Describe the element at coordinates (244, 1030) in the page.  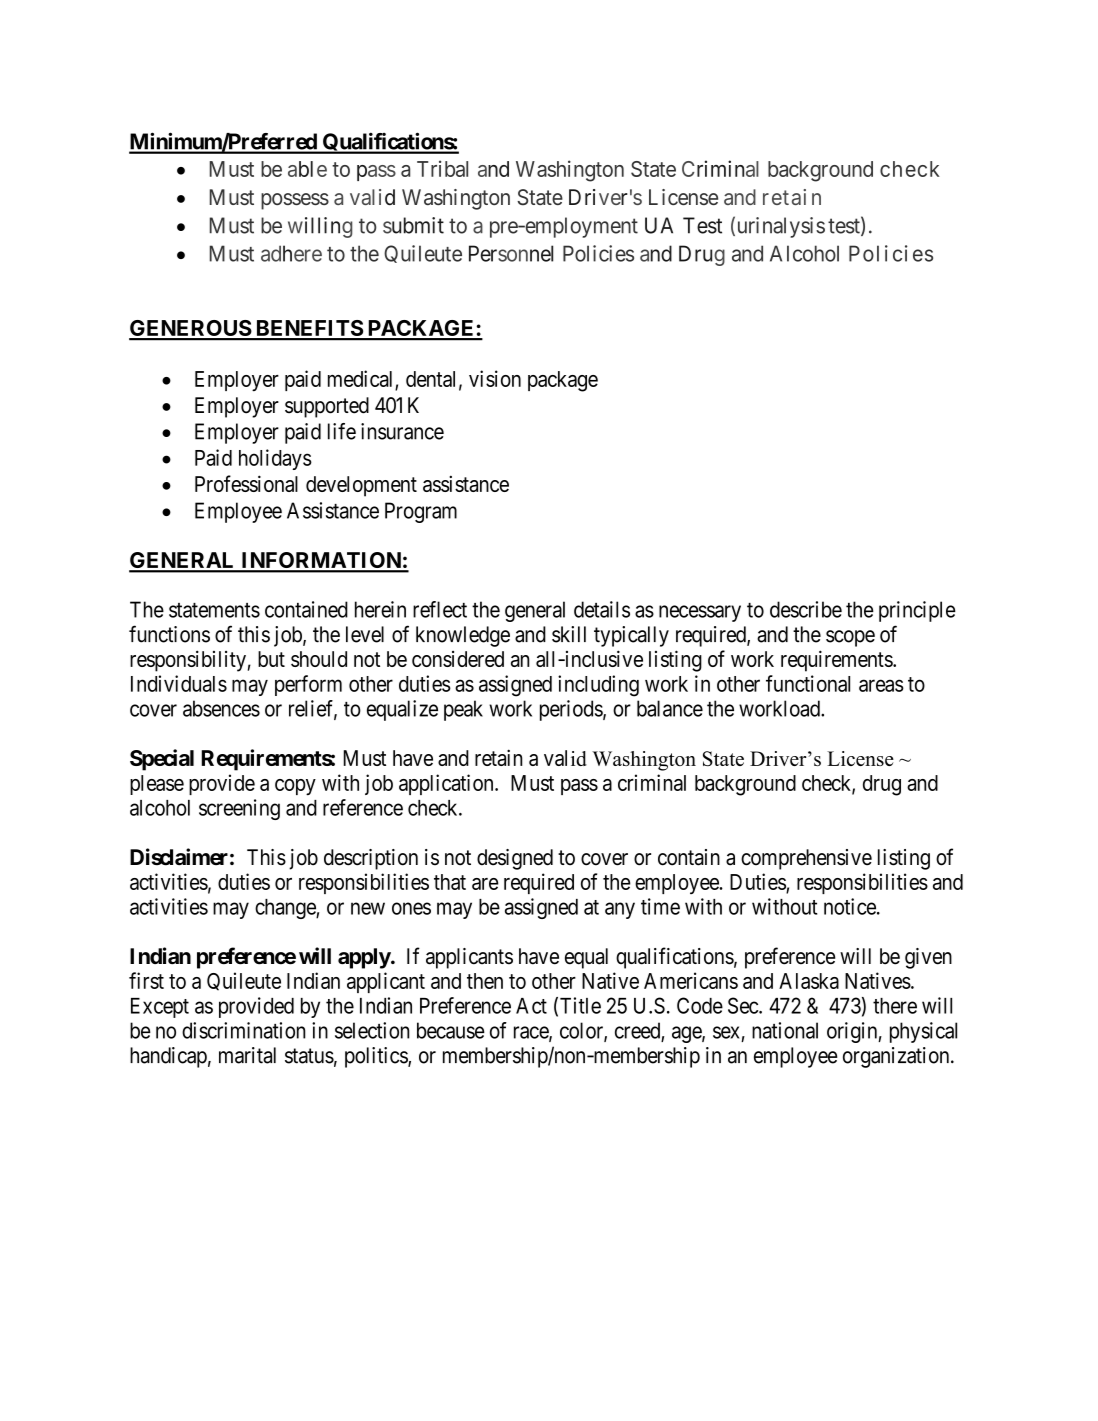
I see `discrimination` at that location.
